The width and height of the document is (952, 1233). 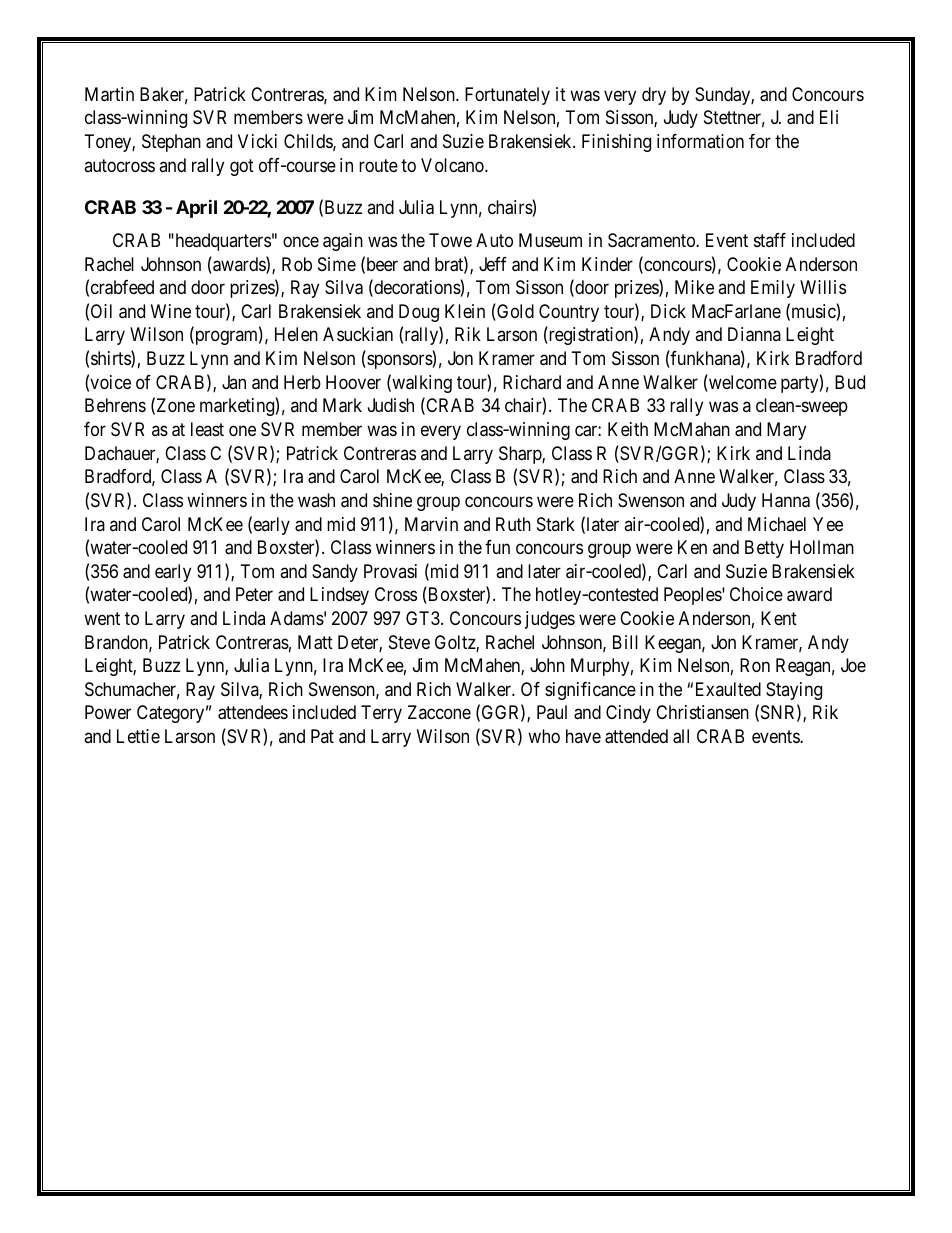 I want to click on Hoover, so click(x=353, y=382).
